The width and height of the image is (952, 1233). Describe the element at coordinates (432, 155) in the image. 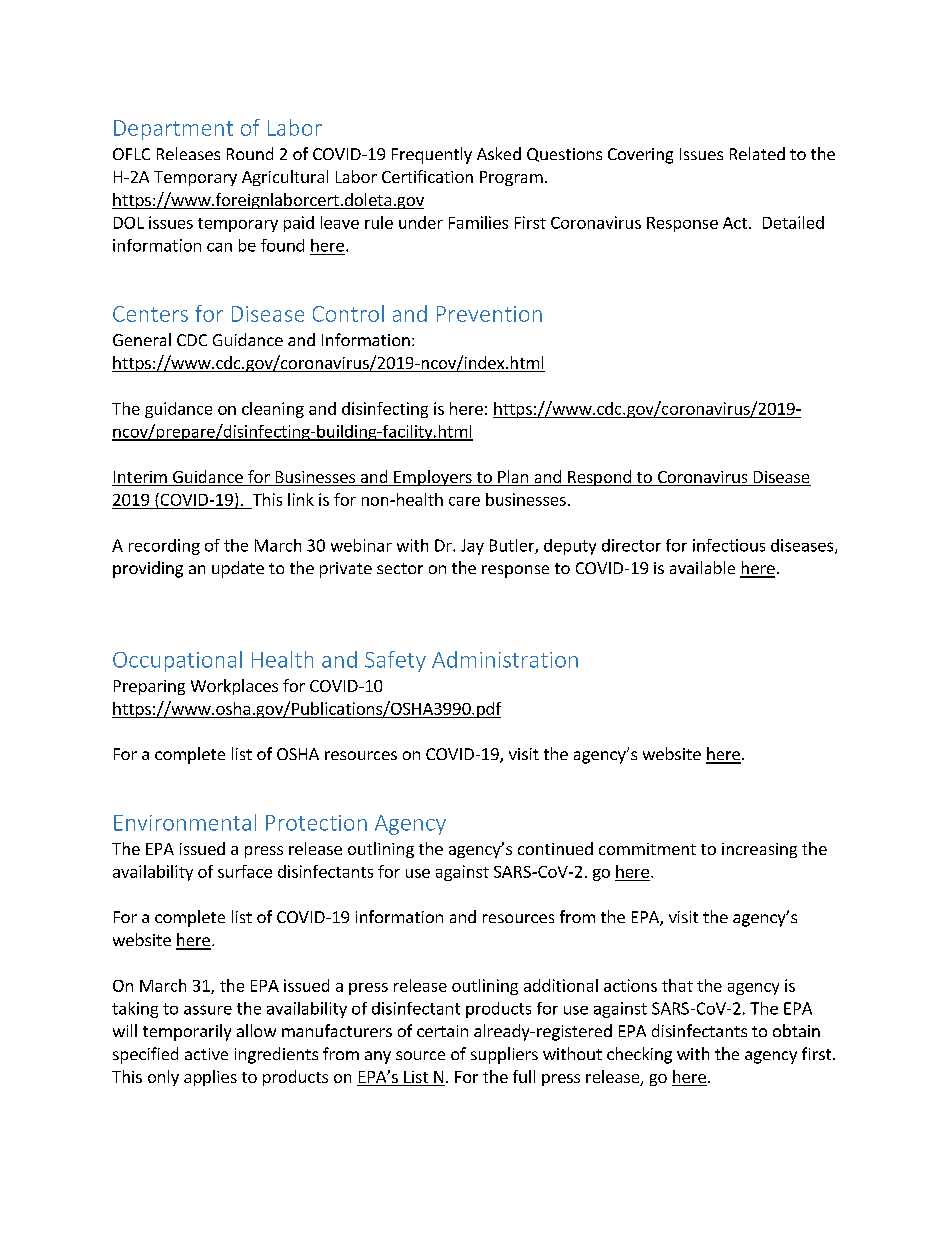

I see `Frequently` at that location.
